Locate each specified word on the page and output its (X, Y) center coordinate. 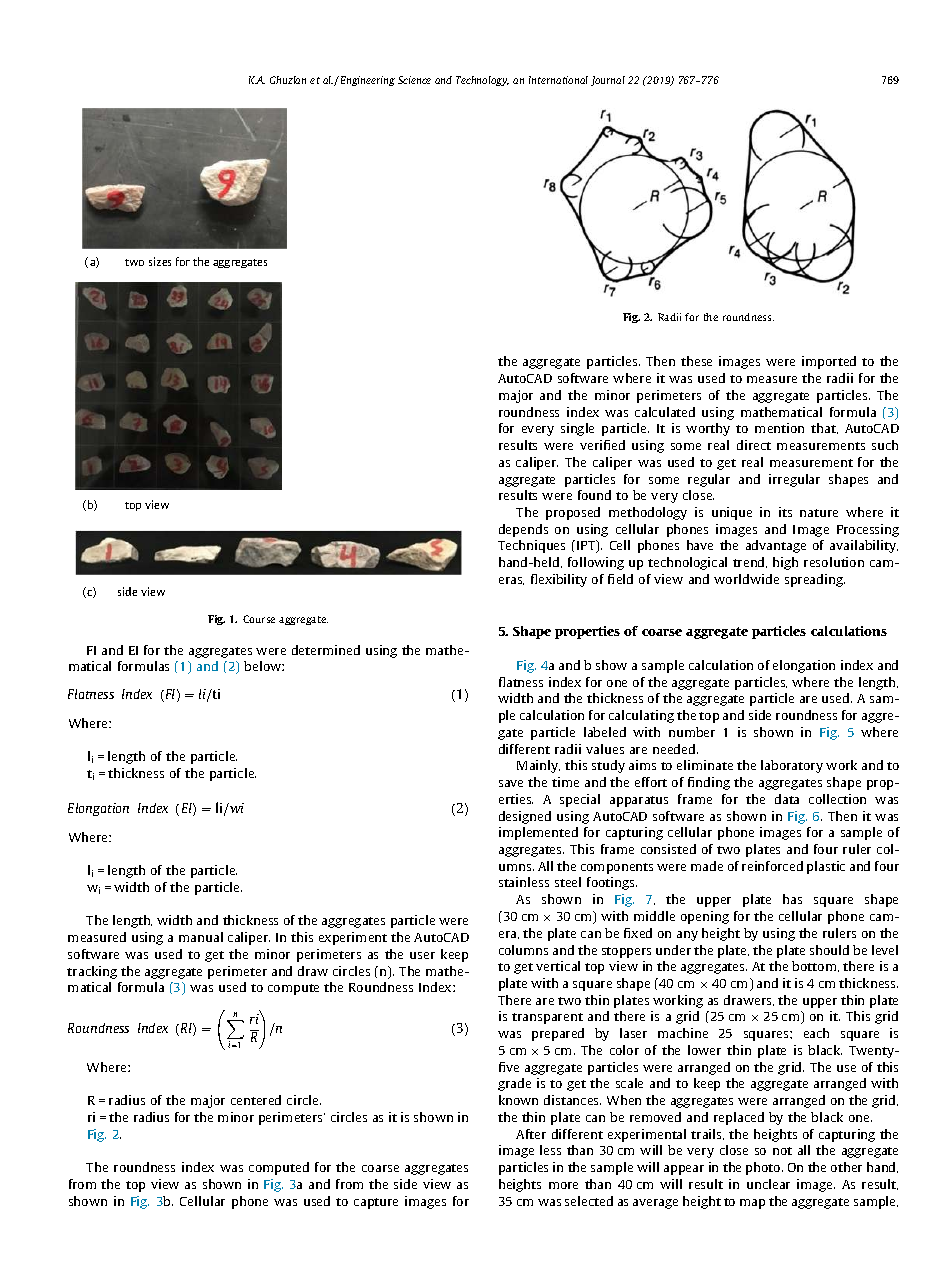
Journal (608, 81)
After (531, 1134)
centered (256, 1100)
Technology (482, 81)
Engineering (366, 81)
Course (259, 619)
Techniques (531, 546)
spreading (815, 580)
